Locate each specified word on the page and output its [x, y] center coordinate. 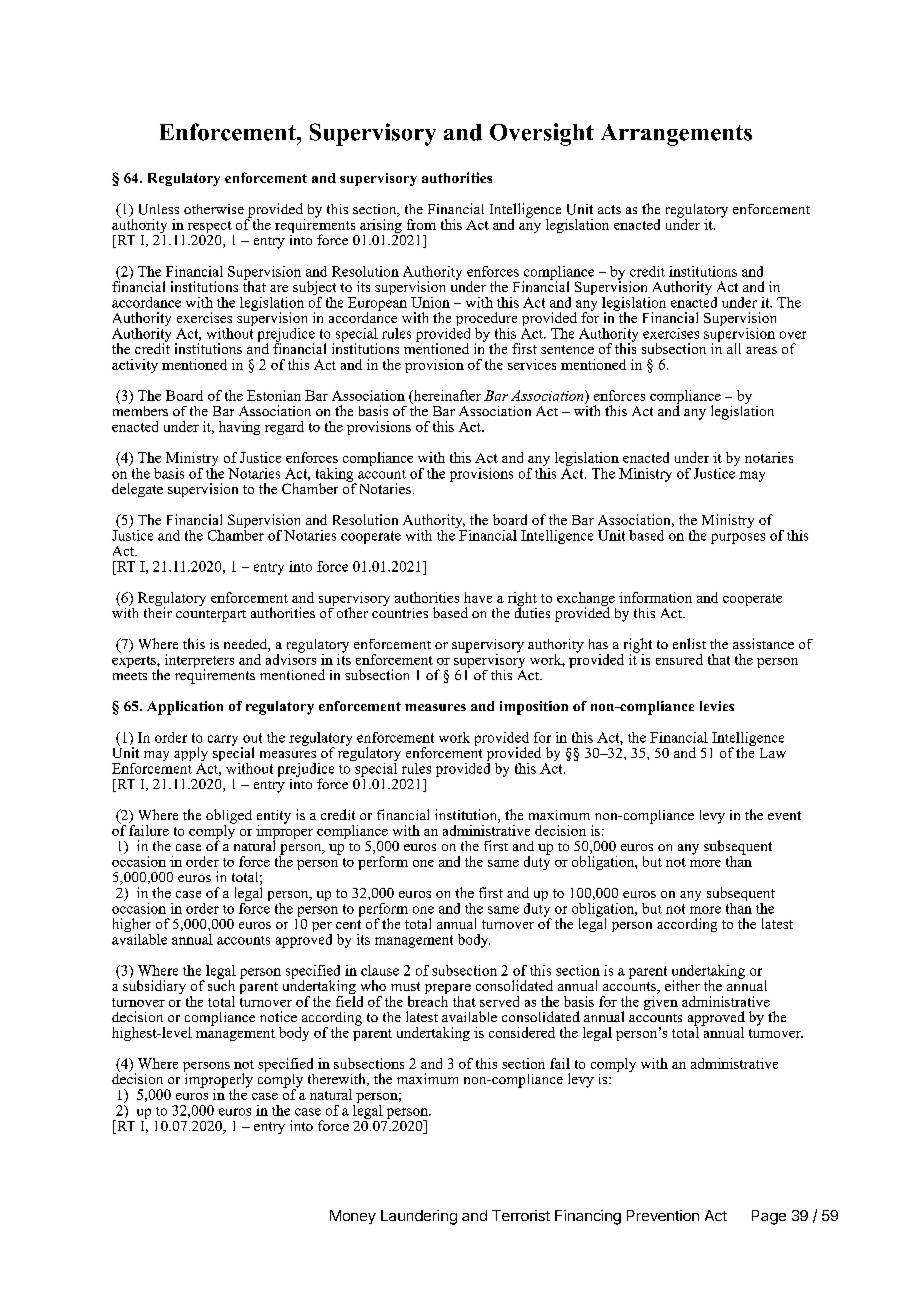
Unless [159, 209]
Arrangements [676, 135]
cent [348, 924]
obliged [229, 817]
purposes [738, 538]
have [478, 597]
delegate [137, 490]
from [421, 224]
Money [353, 1217]
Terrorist [521, 1215]
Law [773, 753]
